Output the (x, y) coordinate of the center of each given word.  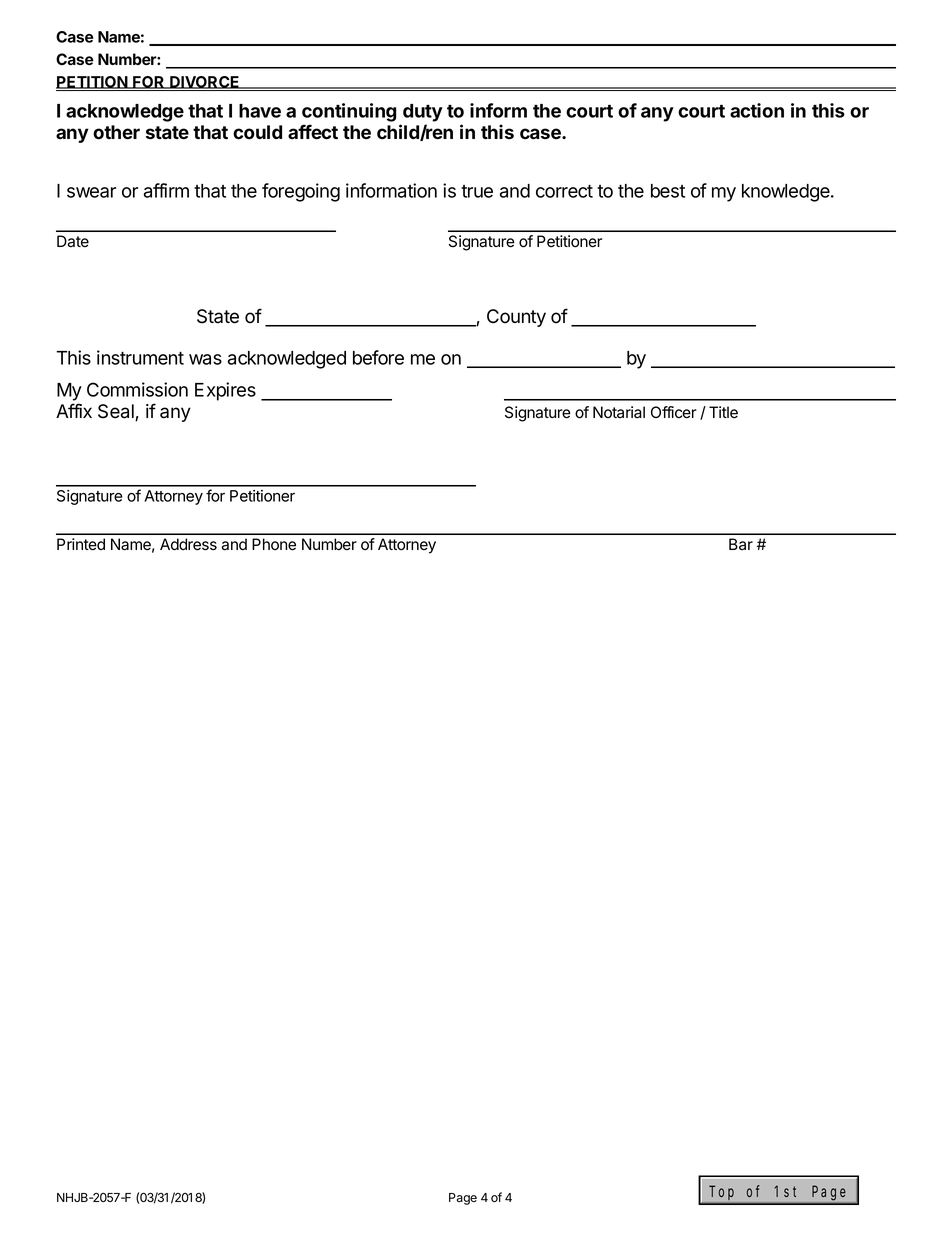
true (477, 191)
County (516, 318)
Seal (117, 412)
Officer (674, 412)
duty (423, 113)
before (378, 357)
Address (188, 544)
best (668, 191)
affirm (166, 190)
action (757, 110)
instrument (140, 357)
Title (723, 412)
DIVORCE (205, 82)
